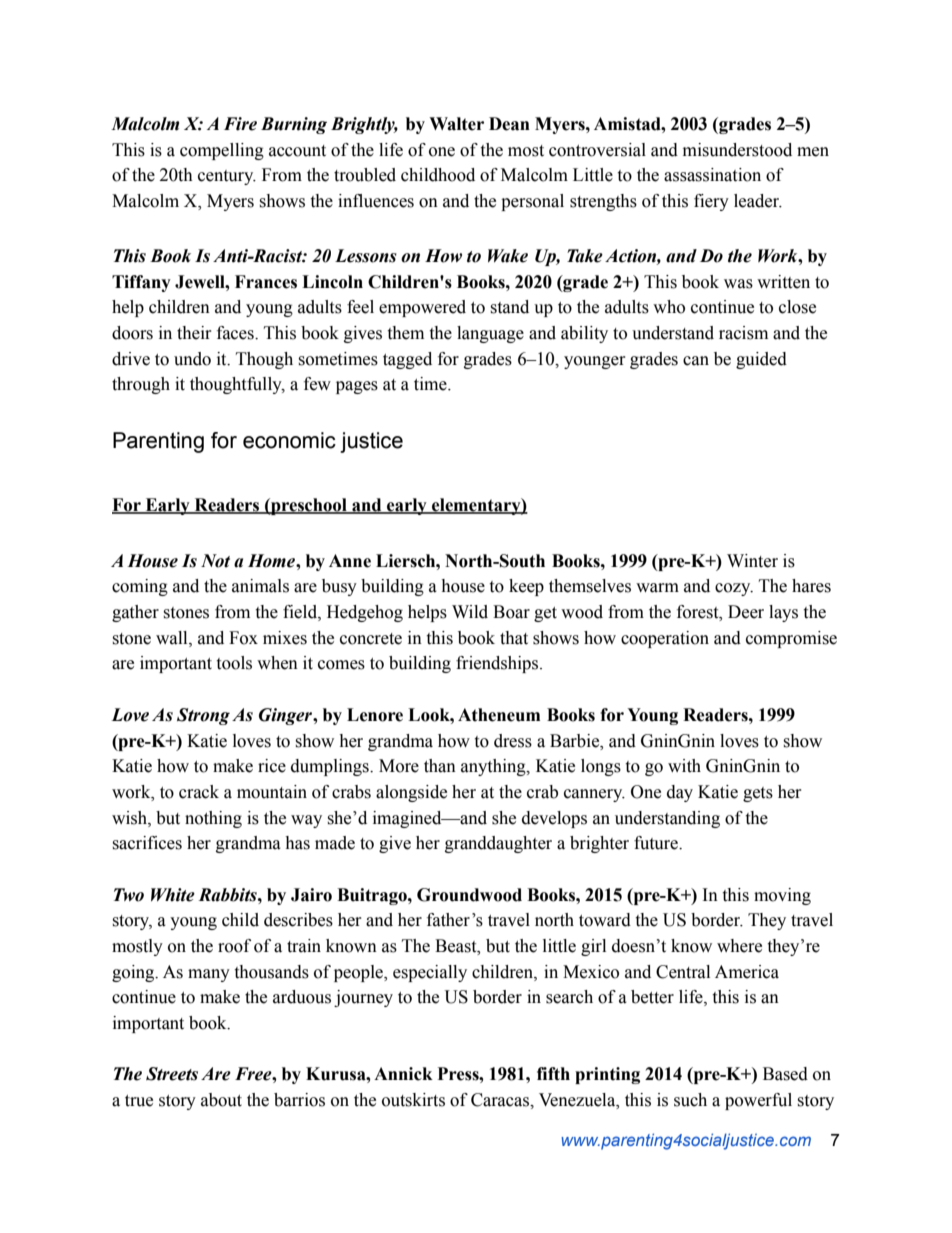 Image resolution: width=952 pixels, height=1233 pixels. What do you see at coordinates (243, 638) in the screenshot?
I see `Fox` at bounding box center [243, 638].
